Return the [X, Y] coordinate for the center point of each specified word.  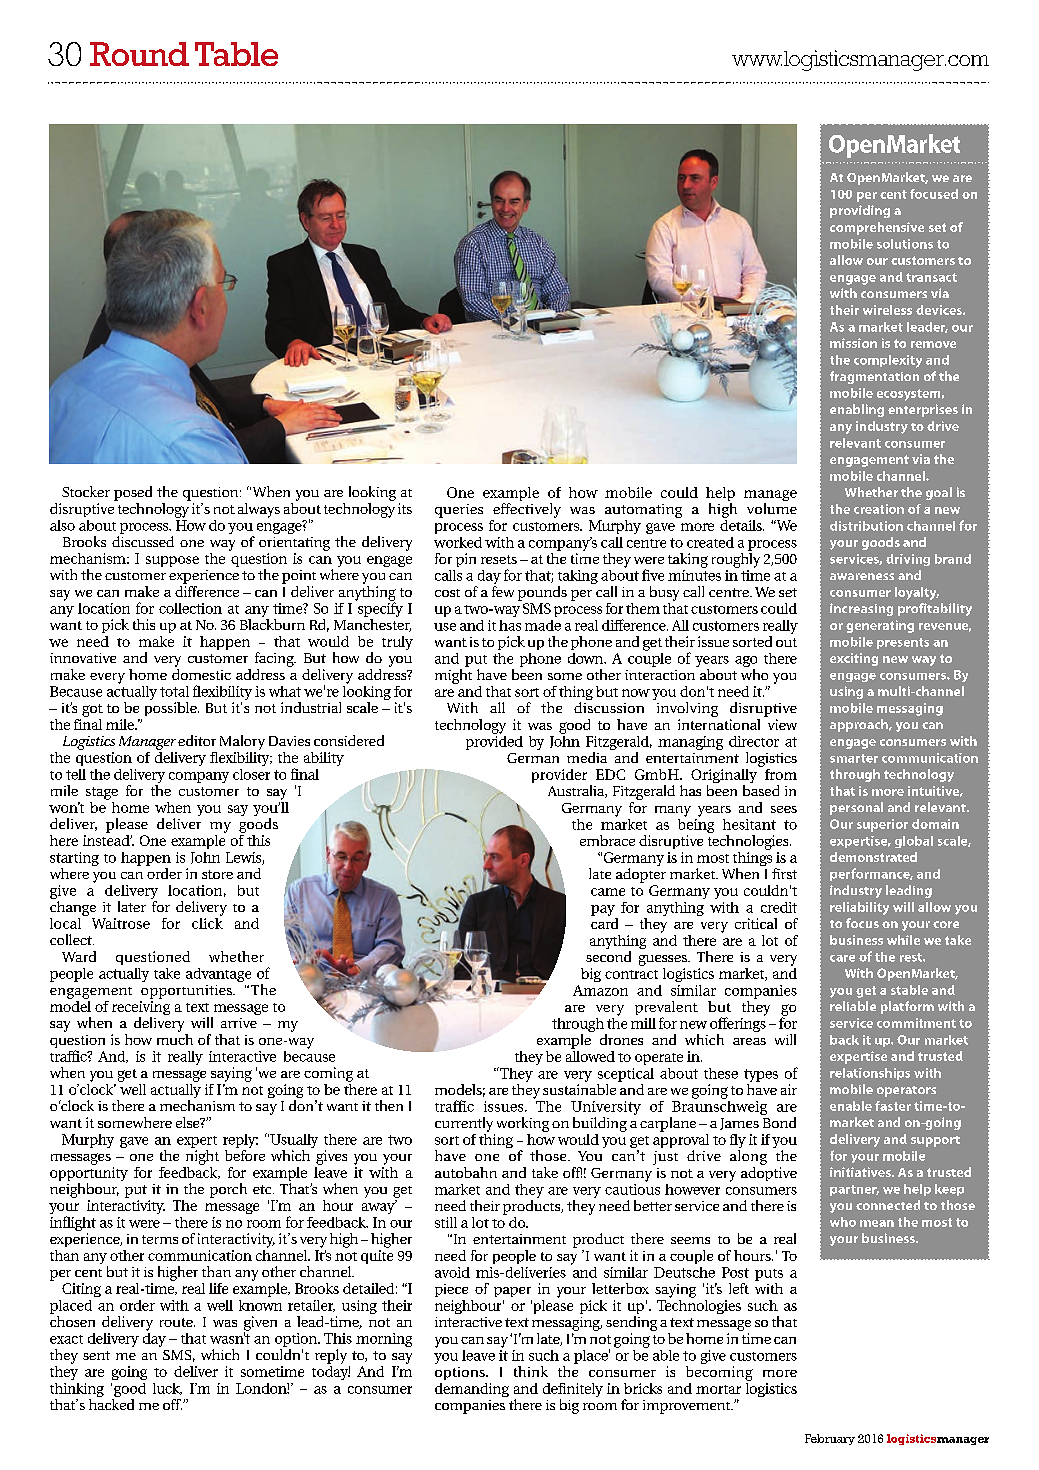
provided [494, 741]
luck [167, 1389]
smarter [854, 758]
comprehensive [877, 228]
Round [139, 54]
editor [197, 740]
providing [860, 211]
